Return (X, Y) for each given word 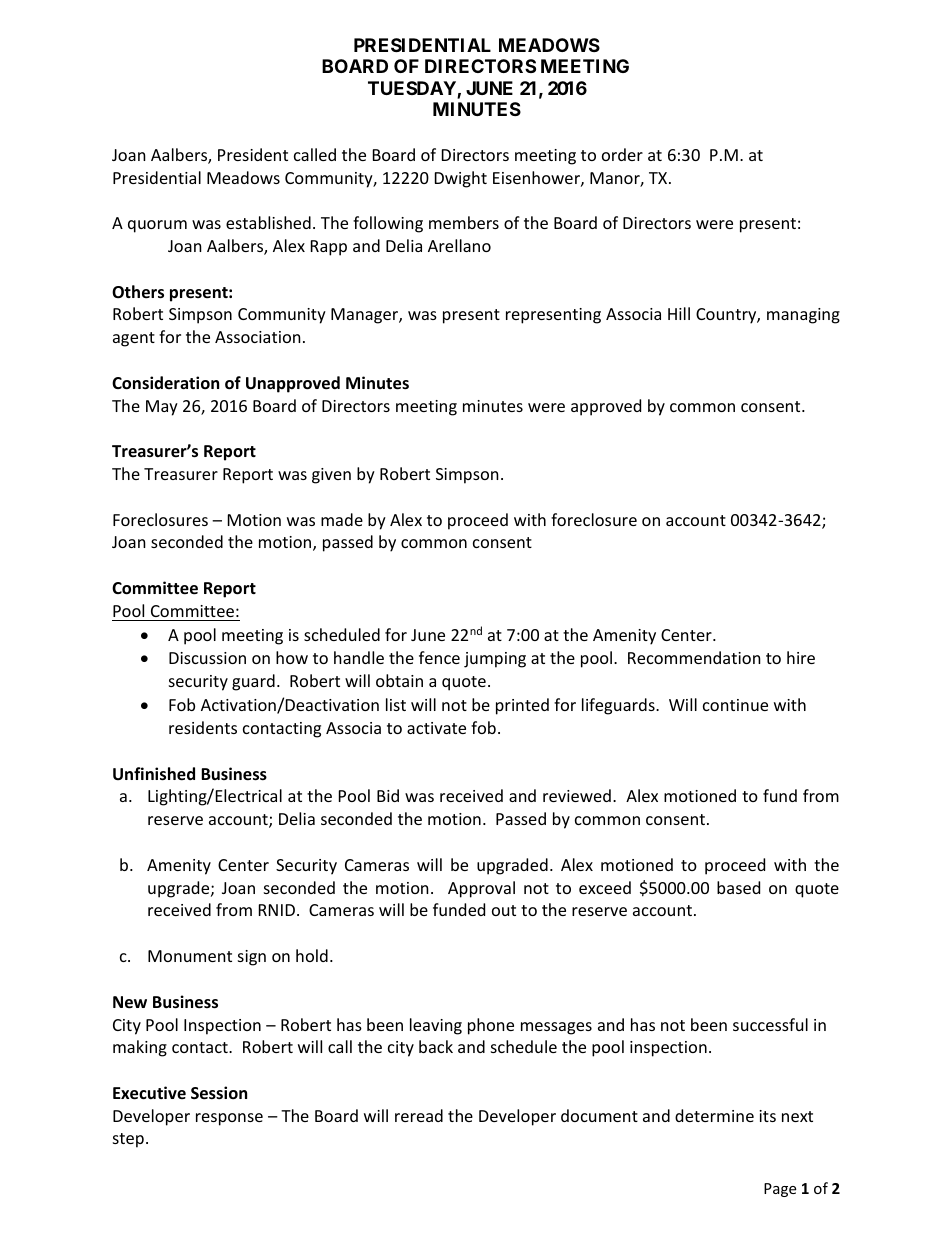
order (622, 154)
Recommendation (694, 657)
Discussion (207, 658)
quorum (157, 226)
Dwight (461, 179)
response (229, 1119)
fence (439, 657)
